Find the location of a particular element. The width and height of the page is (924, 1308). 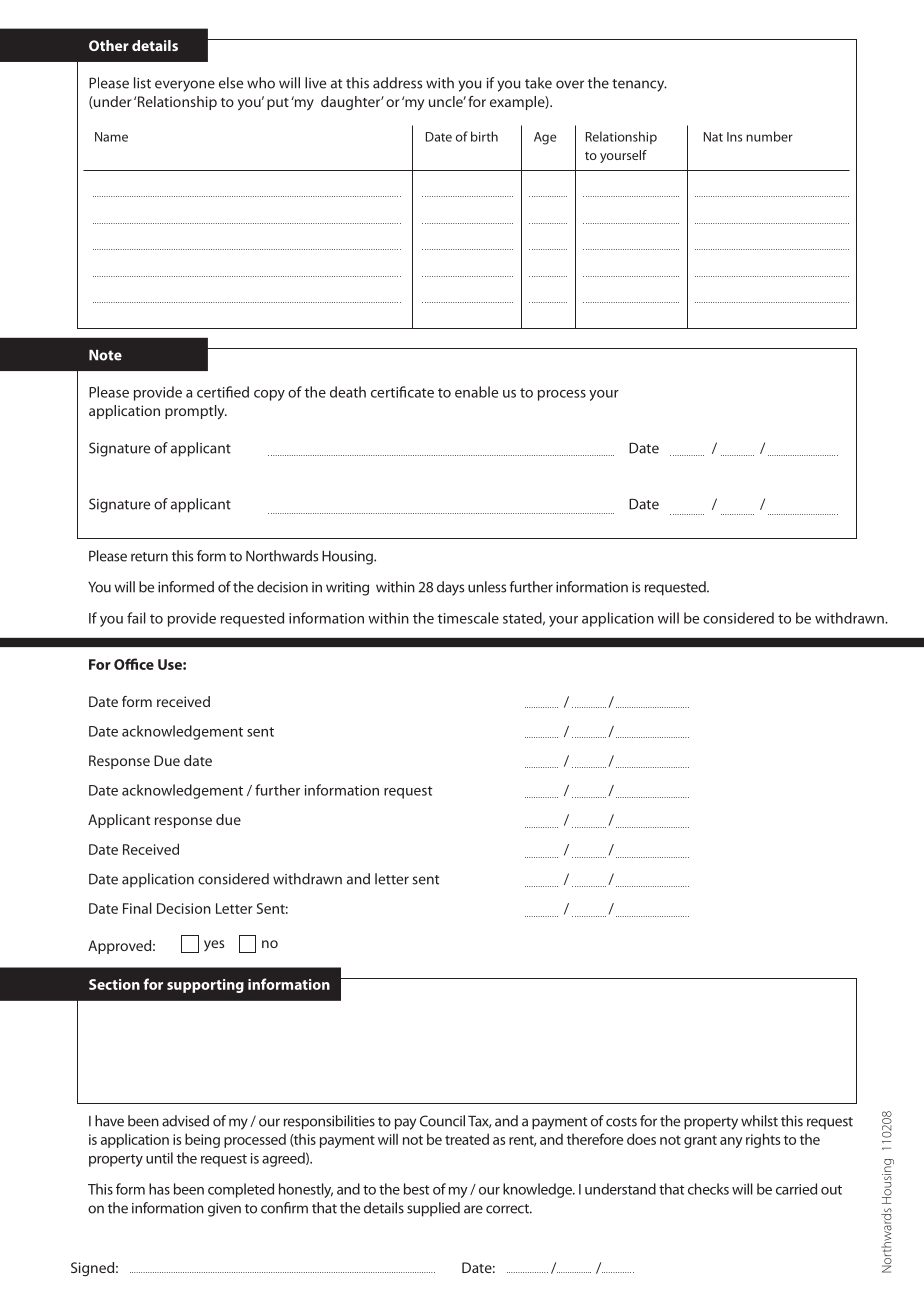

unless is located at coordinates (487, 587).
